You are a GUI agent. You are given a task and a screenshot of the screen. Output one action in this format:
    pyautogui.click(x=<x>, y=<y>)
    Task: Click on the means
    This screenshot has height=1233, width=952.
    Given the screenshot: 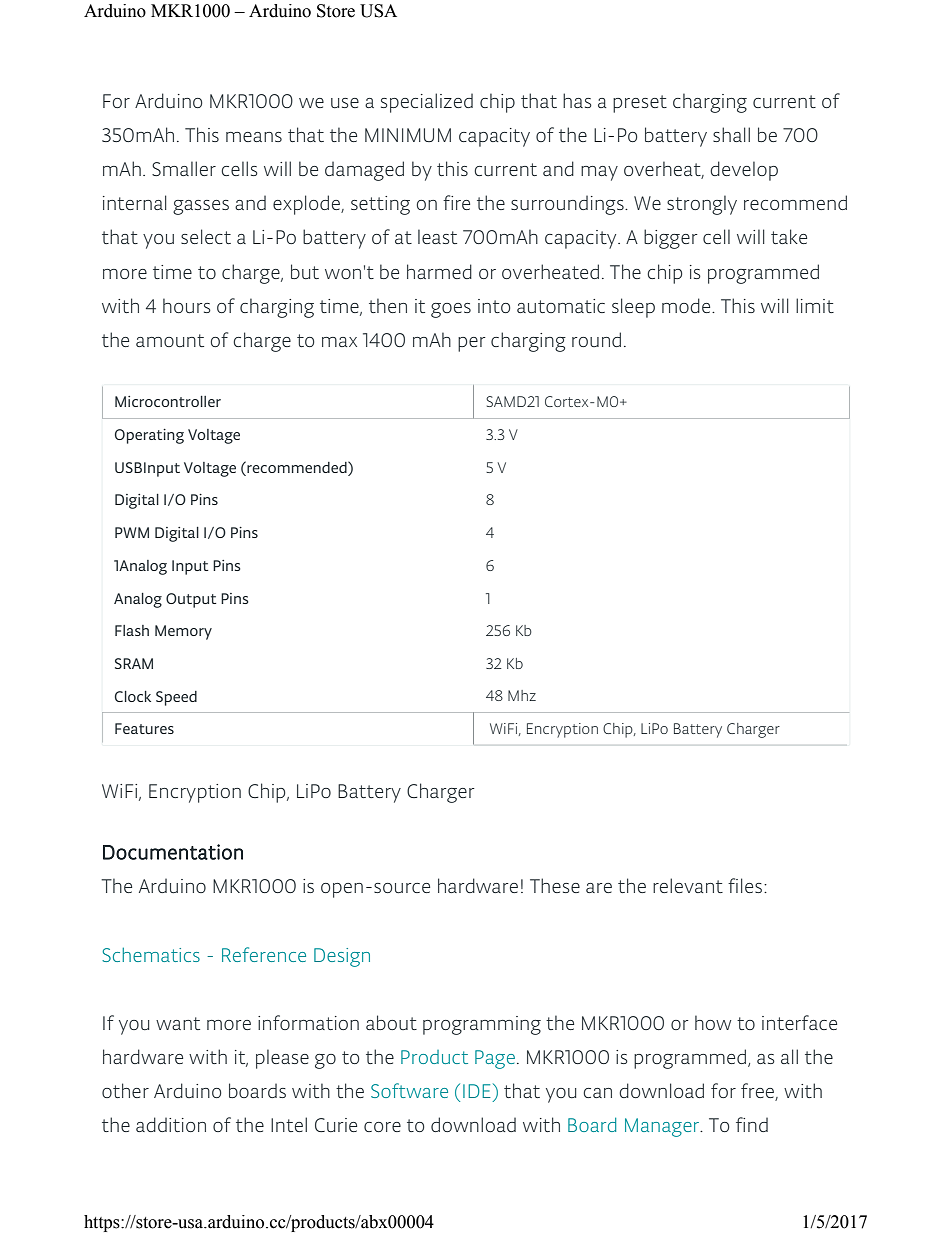 What is the action you would take?
    pyautogui.click(x=254, y=137)
